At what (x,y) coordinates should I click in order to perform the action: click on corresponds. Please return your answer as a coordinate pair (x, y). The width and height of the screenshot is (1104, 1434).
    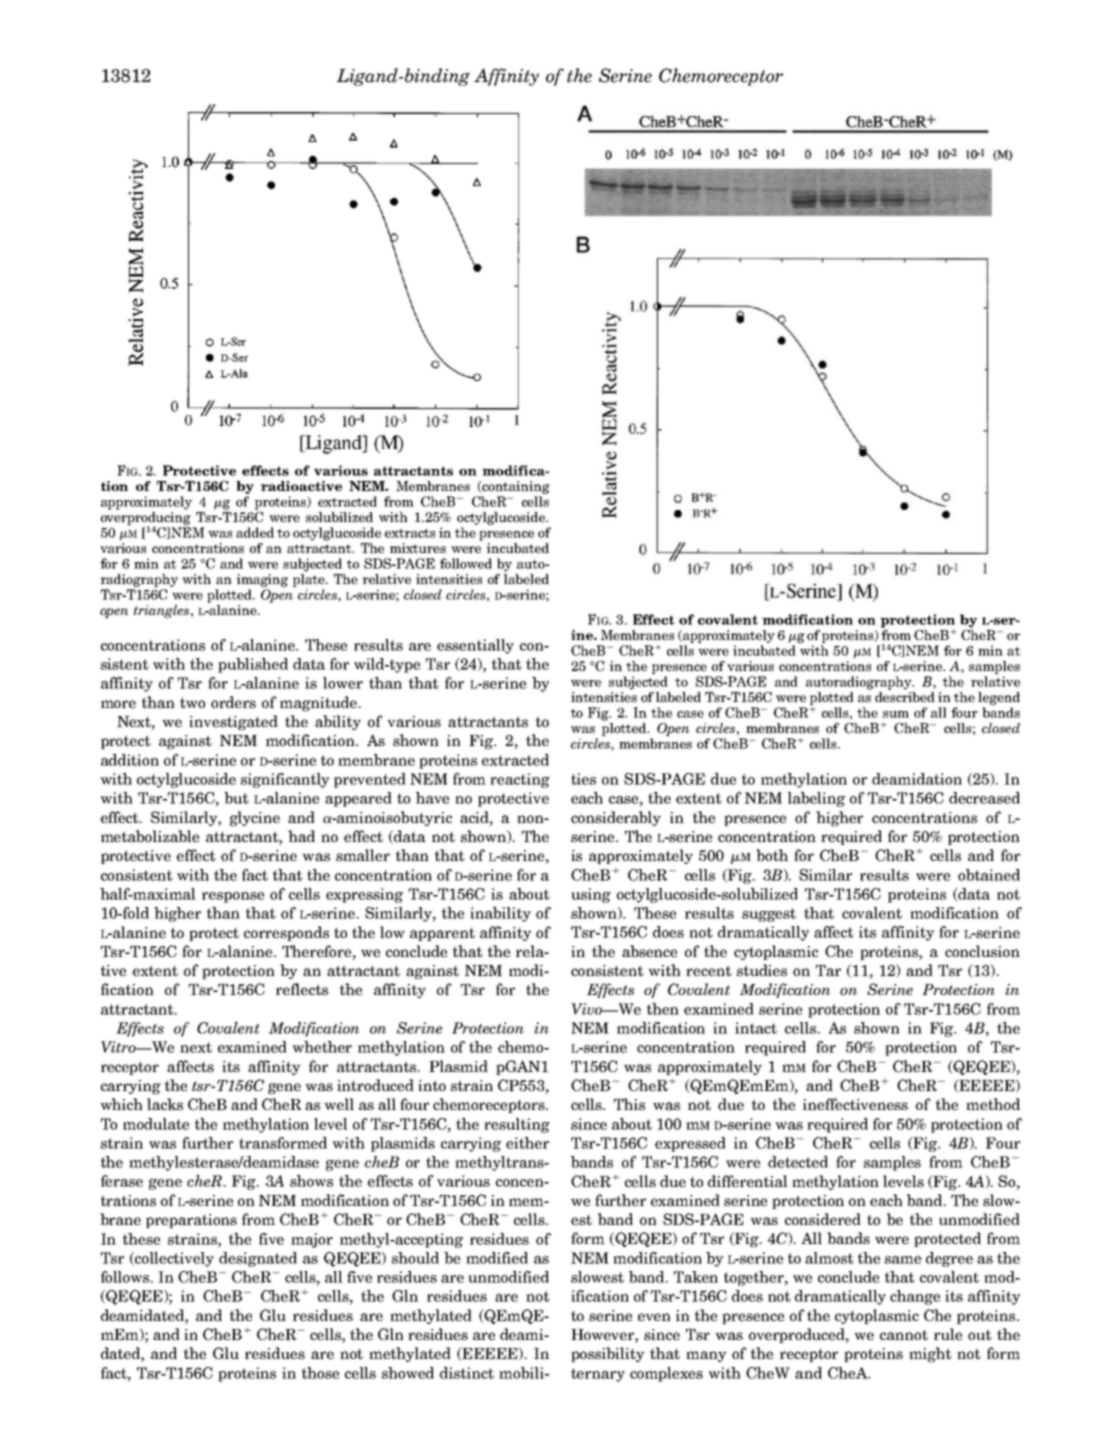
    Looking at the image, I should click on (286, 933).
